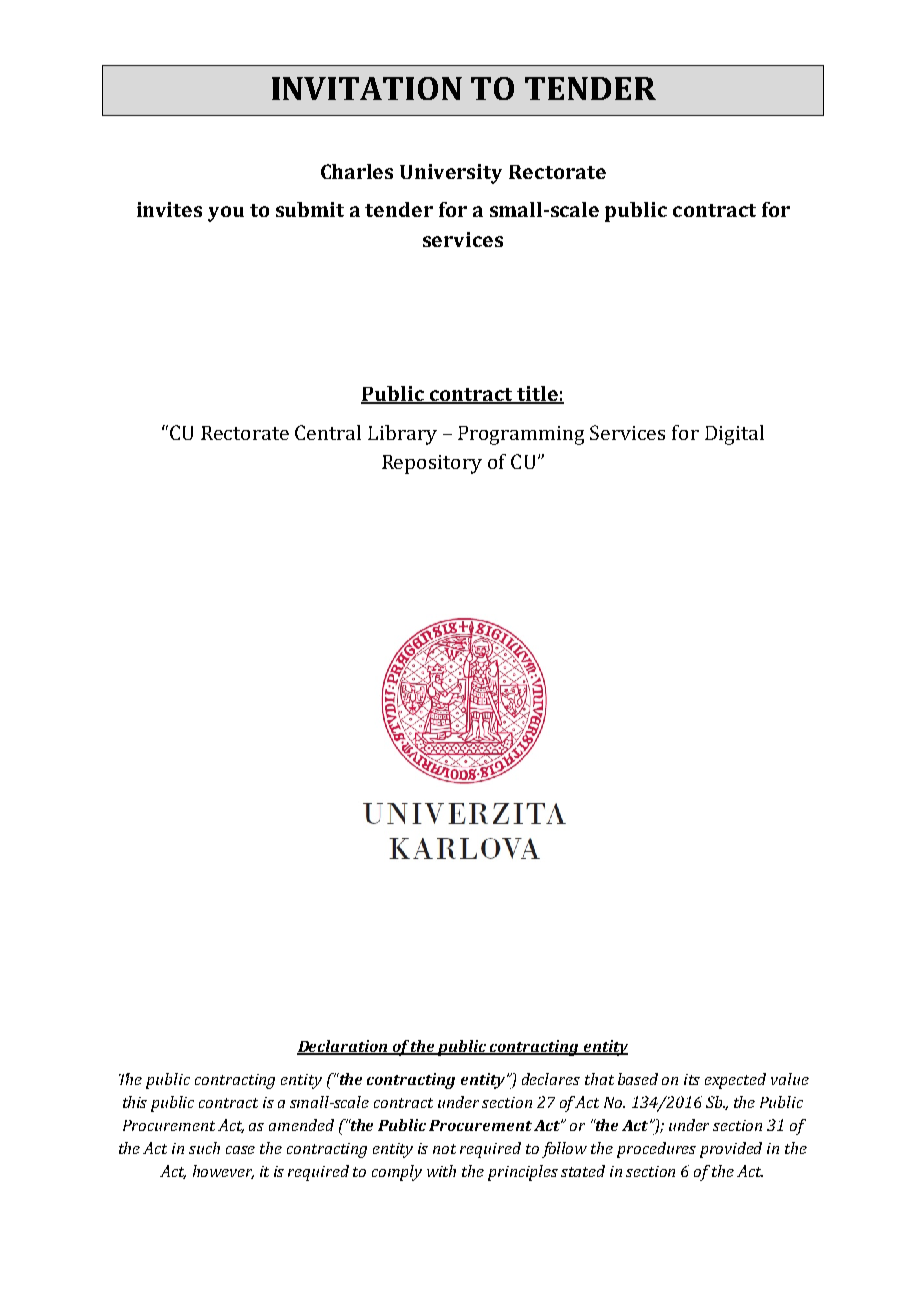 The width and height of the screenshot is (924, 1308). Describe the element at coordinates (367, 88) in the screenshot. I see `INVITATION` at that location.
